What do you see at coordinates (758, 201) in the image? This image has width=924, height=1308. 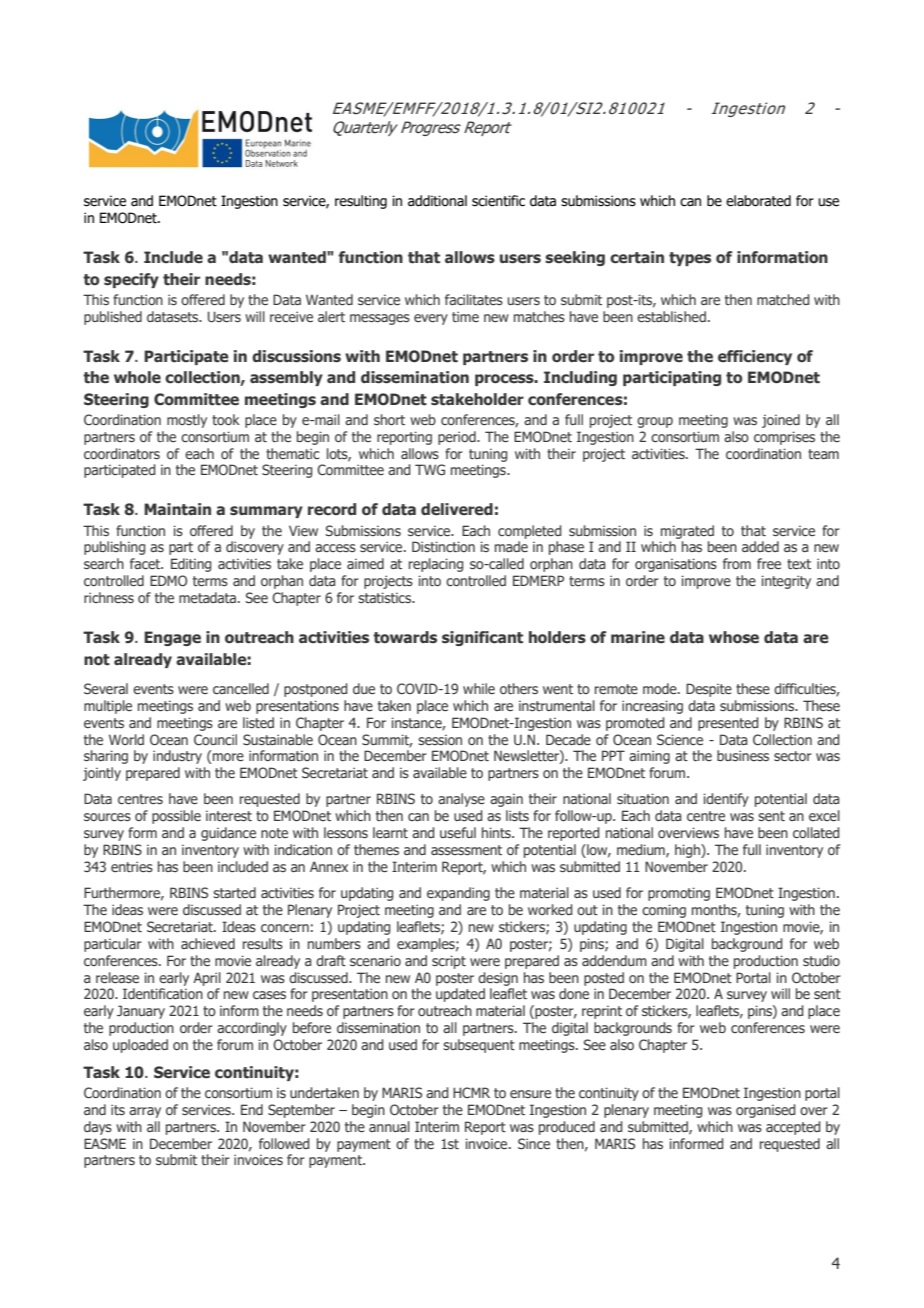 I see `elaborated` at bounding box center [758, 201].
